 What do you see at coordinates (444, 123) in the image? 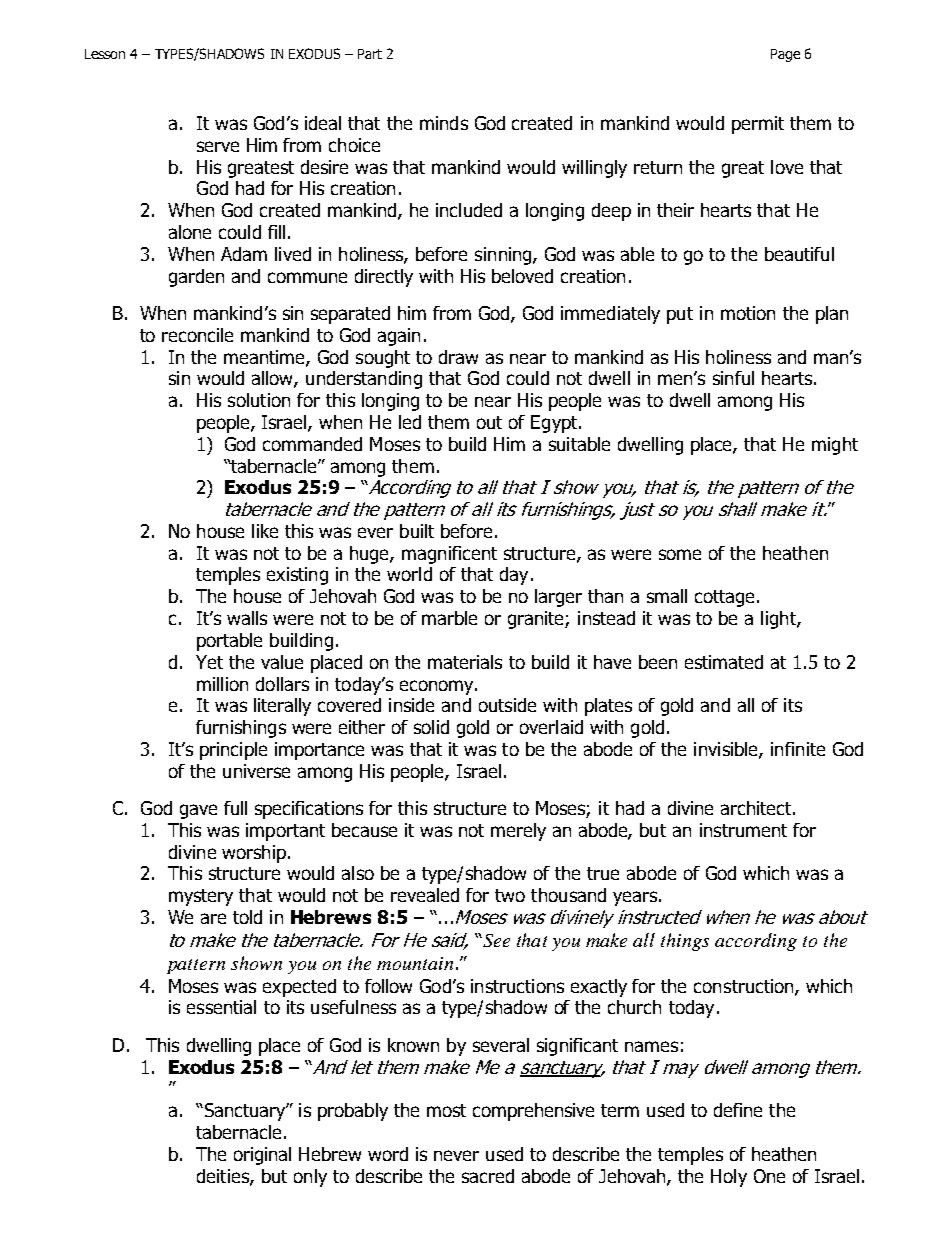
I see `minds` at bounding box center [444, 123].
